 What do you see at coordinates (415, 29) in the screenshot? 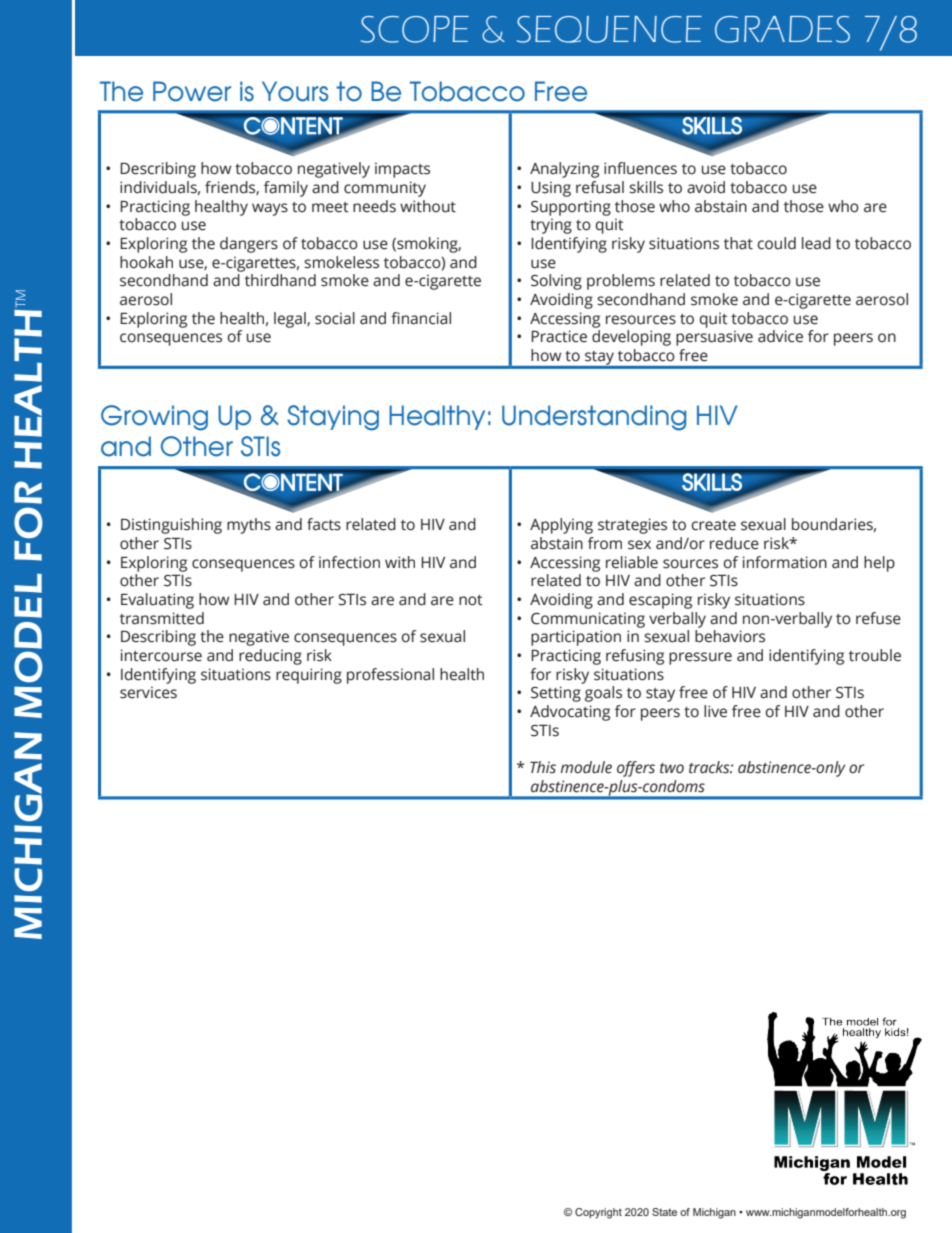
I see `SCOPE` at bounding box center [415, 29].
